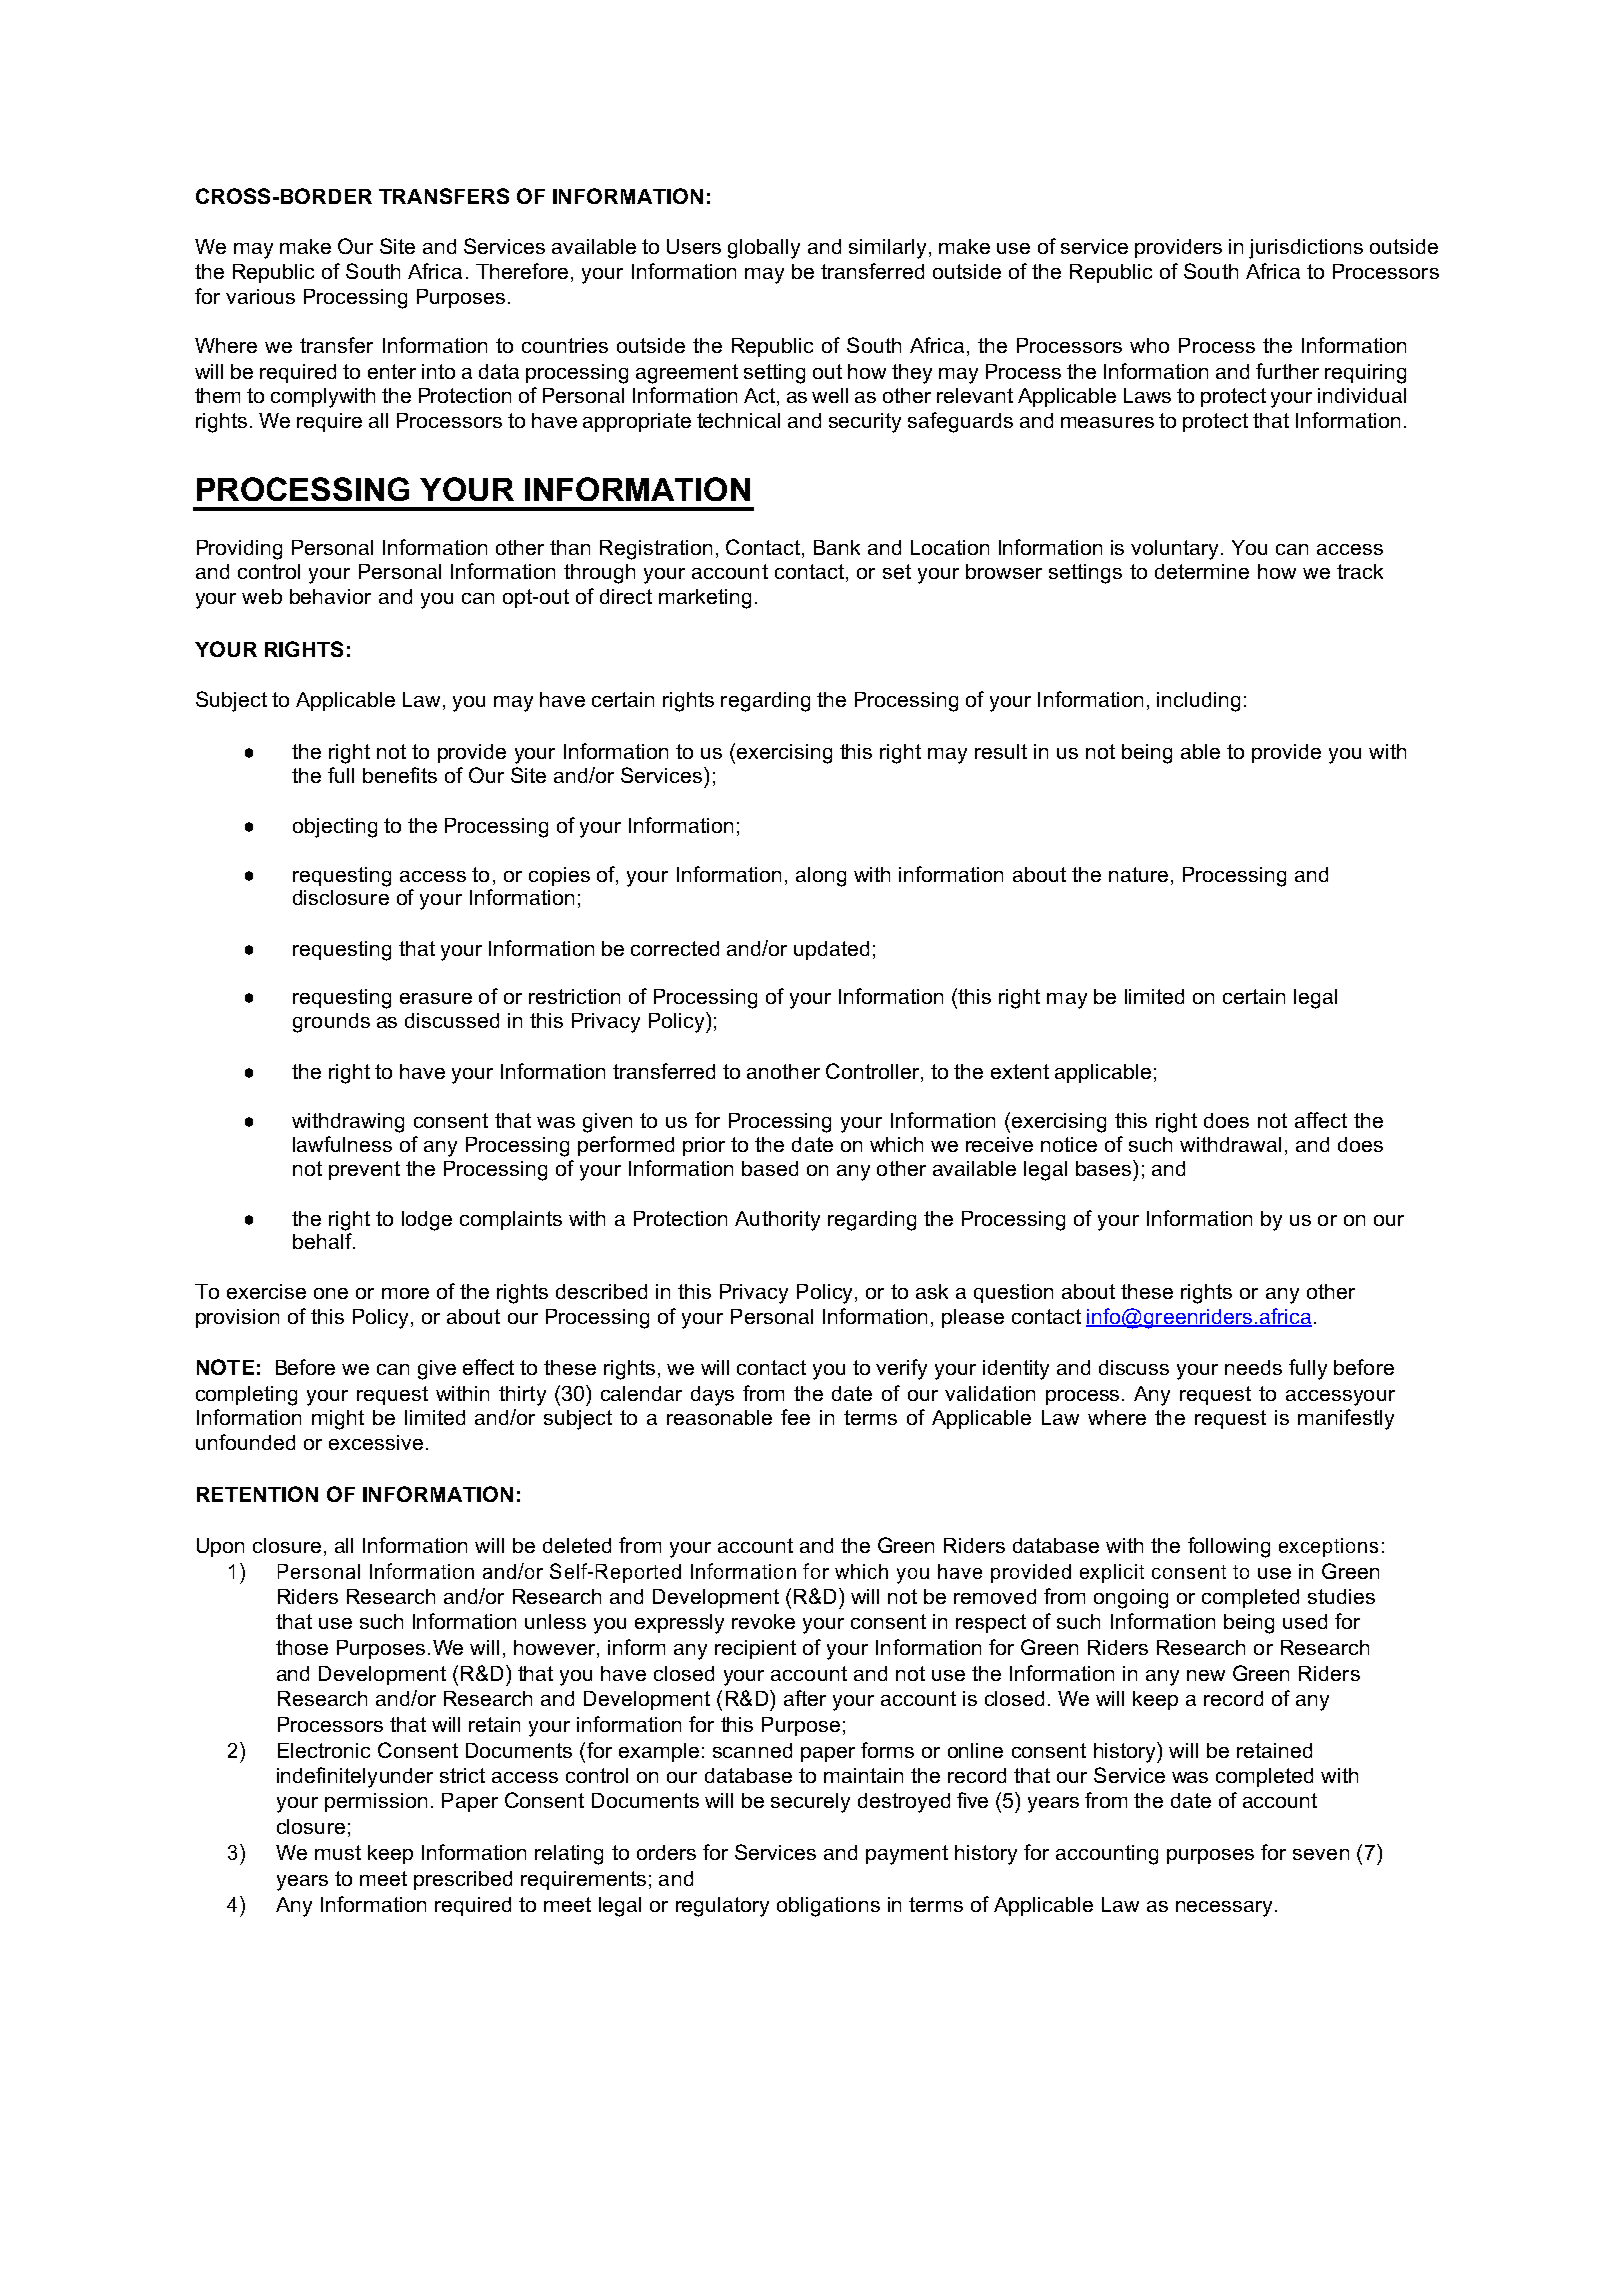 This screenshot has height=2279, width=1610. What do you see at coordinates (795, 1417) in the screenshot?
I see `fee` at bounding box center [795, 1417].
